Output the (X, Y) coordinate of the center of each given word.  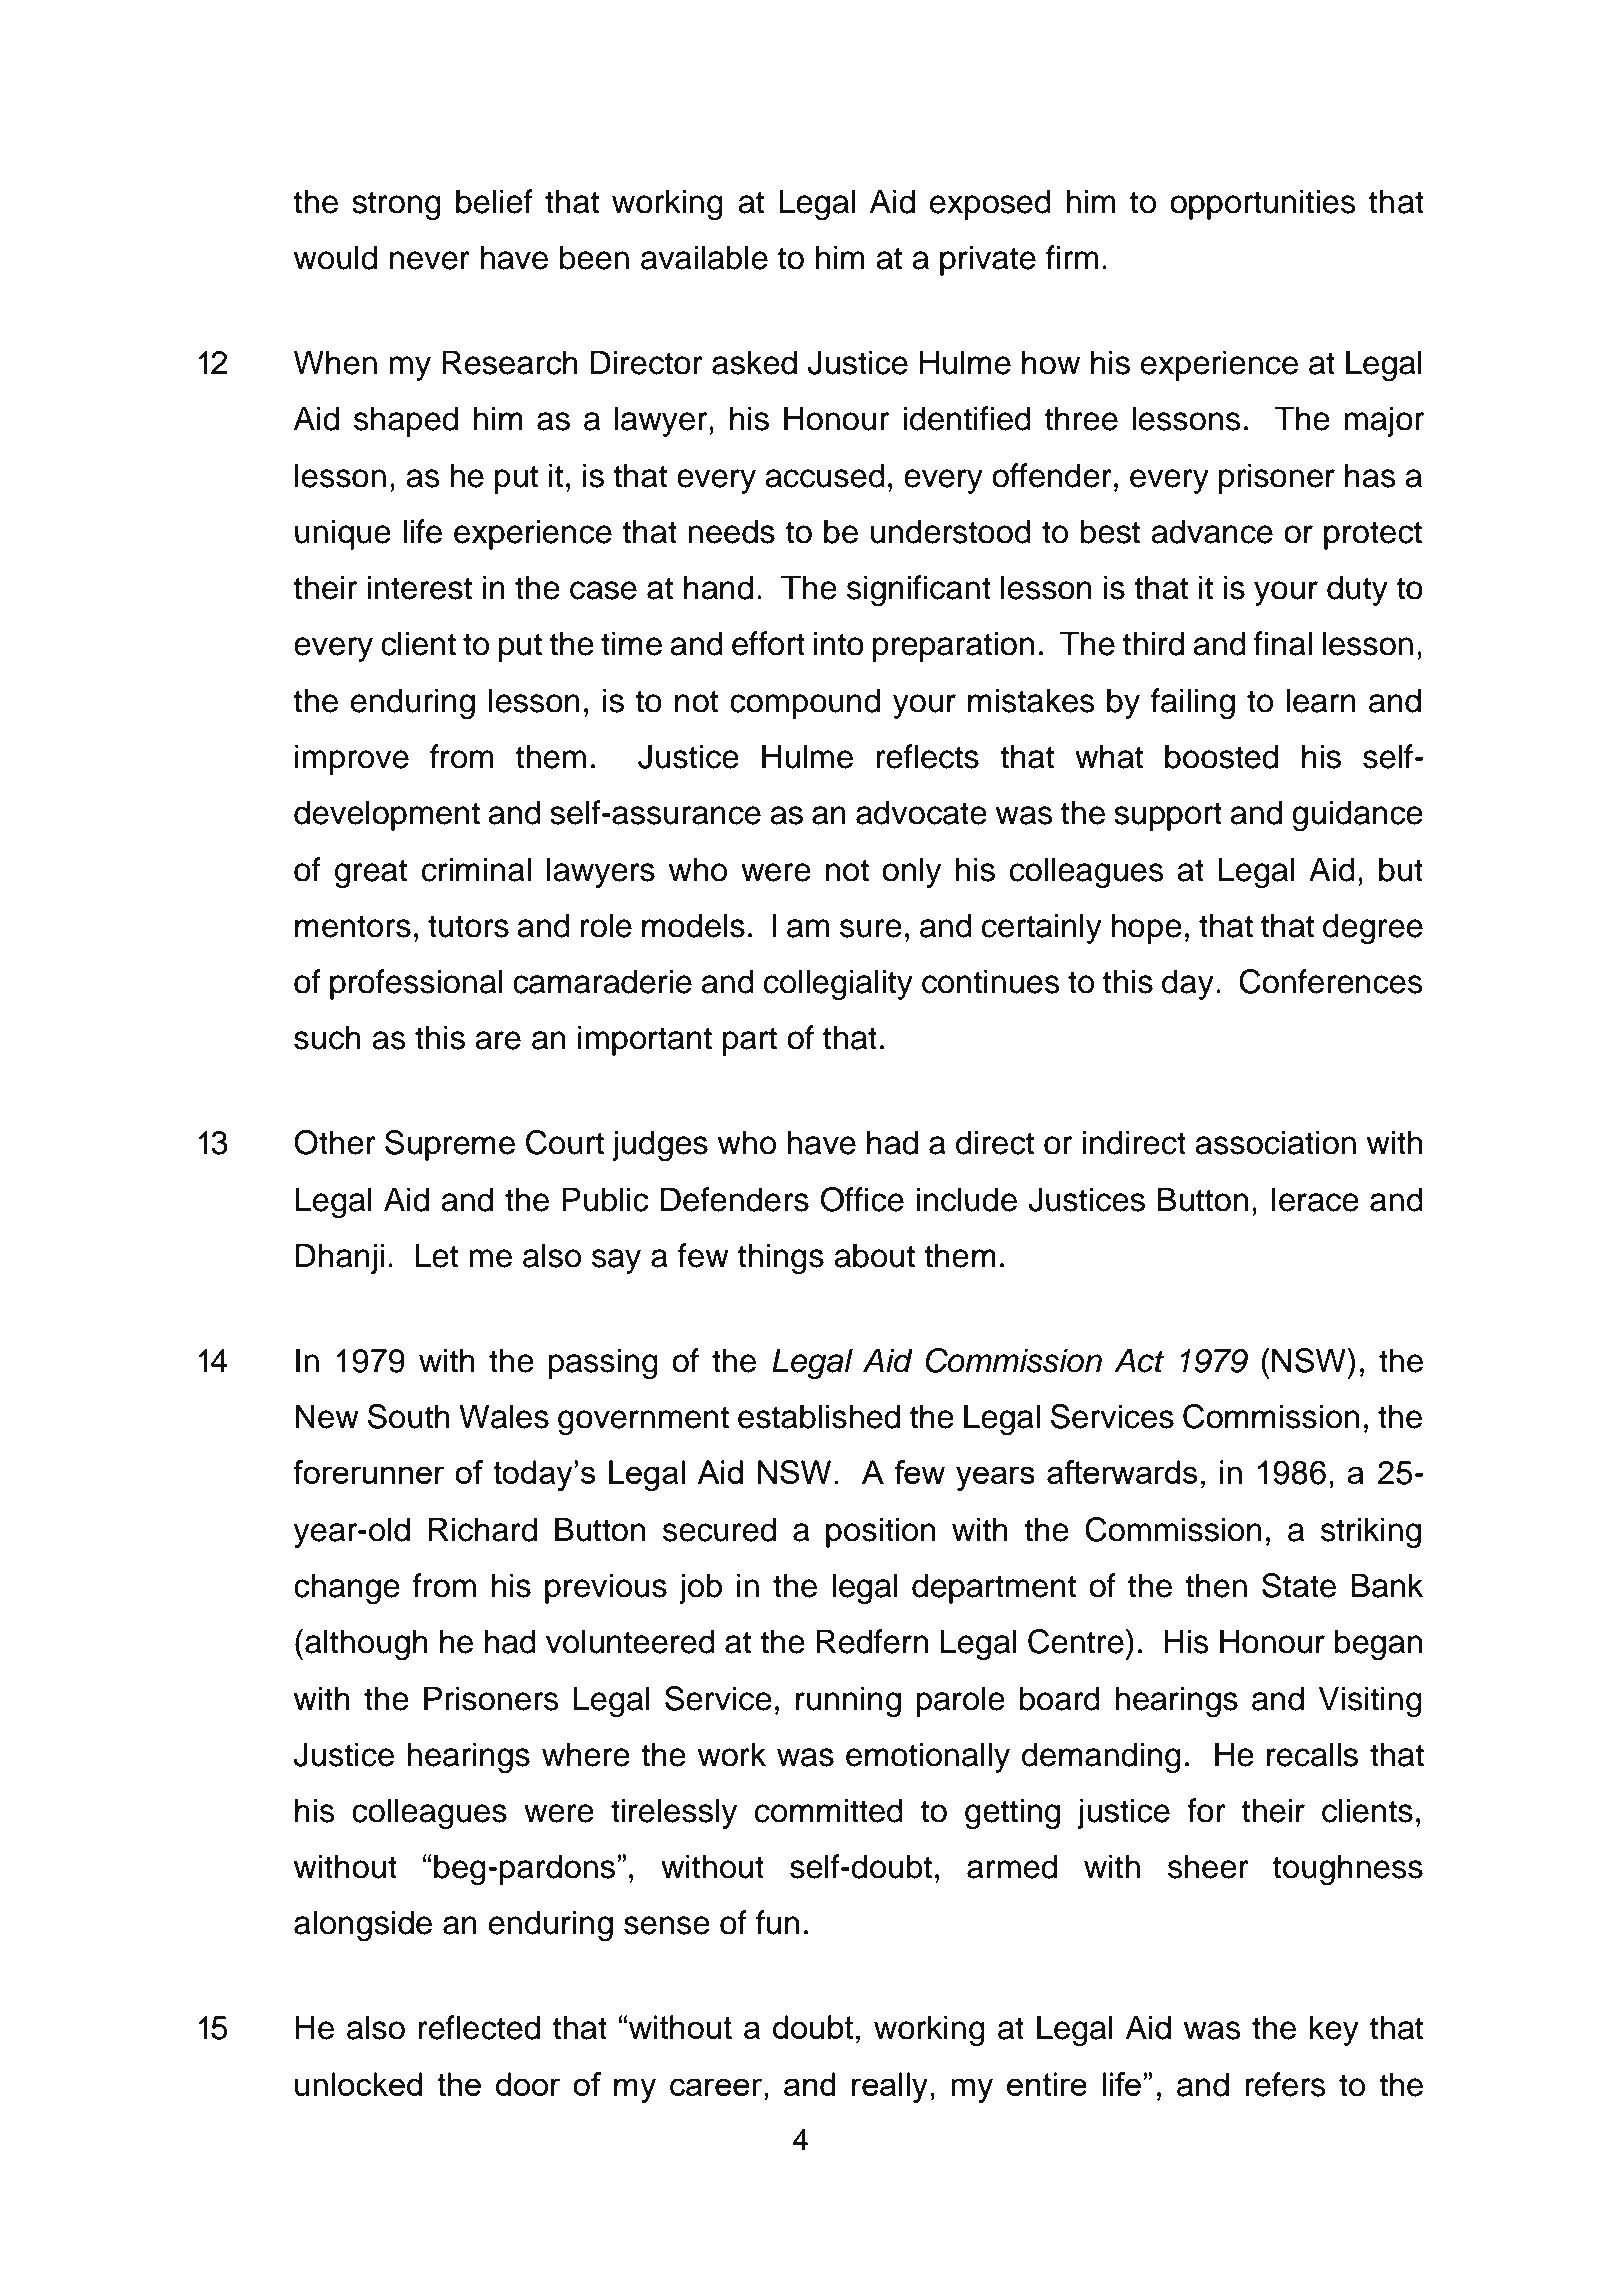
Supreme (450, 1145)
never (430, 260)
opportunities (1263, 204)
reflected (479, 2027)
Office (862, 1199)
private (988, 260)
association (1275, 1142)
